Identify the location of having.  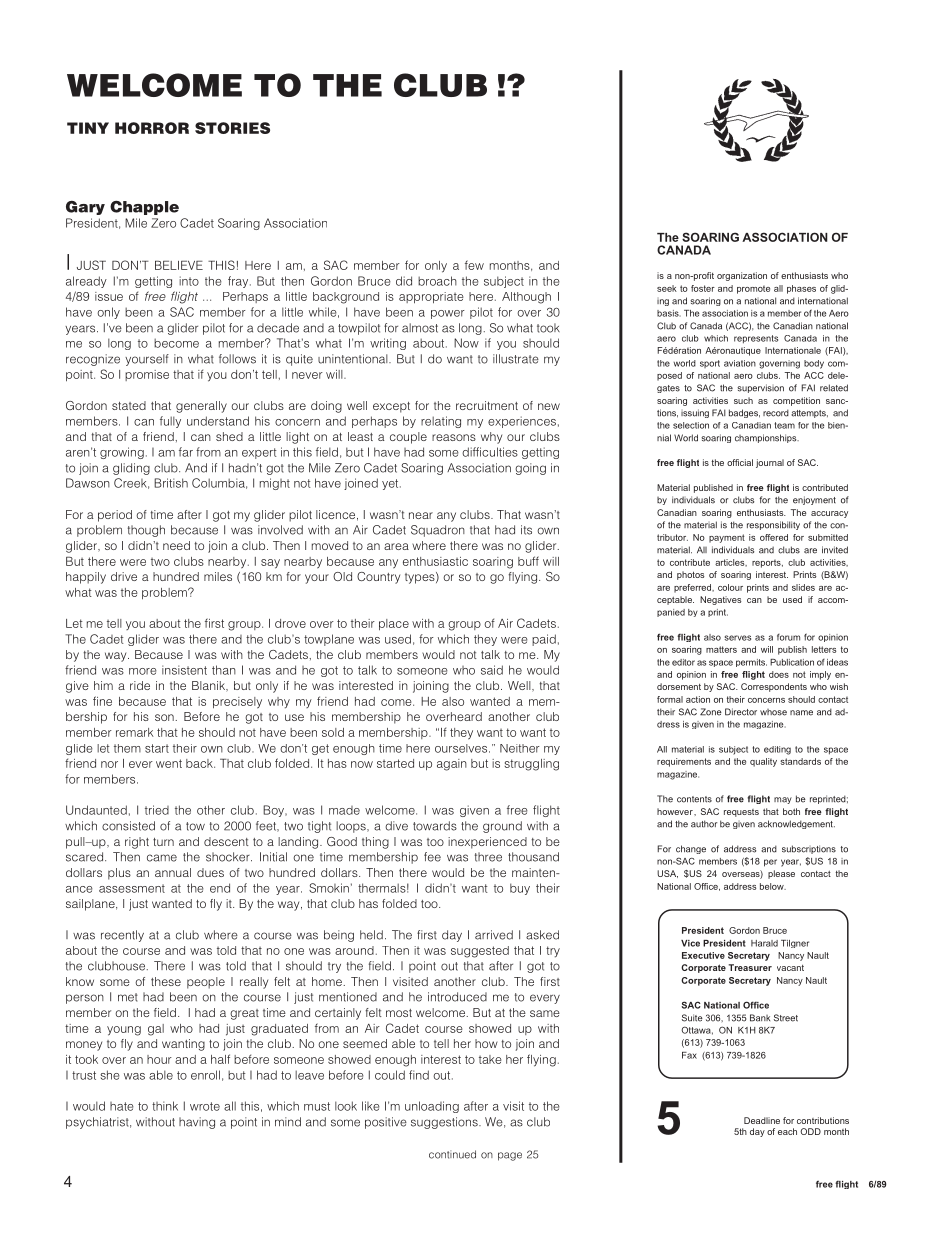
(197, 1123).
